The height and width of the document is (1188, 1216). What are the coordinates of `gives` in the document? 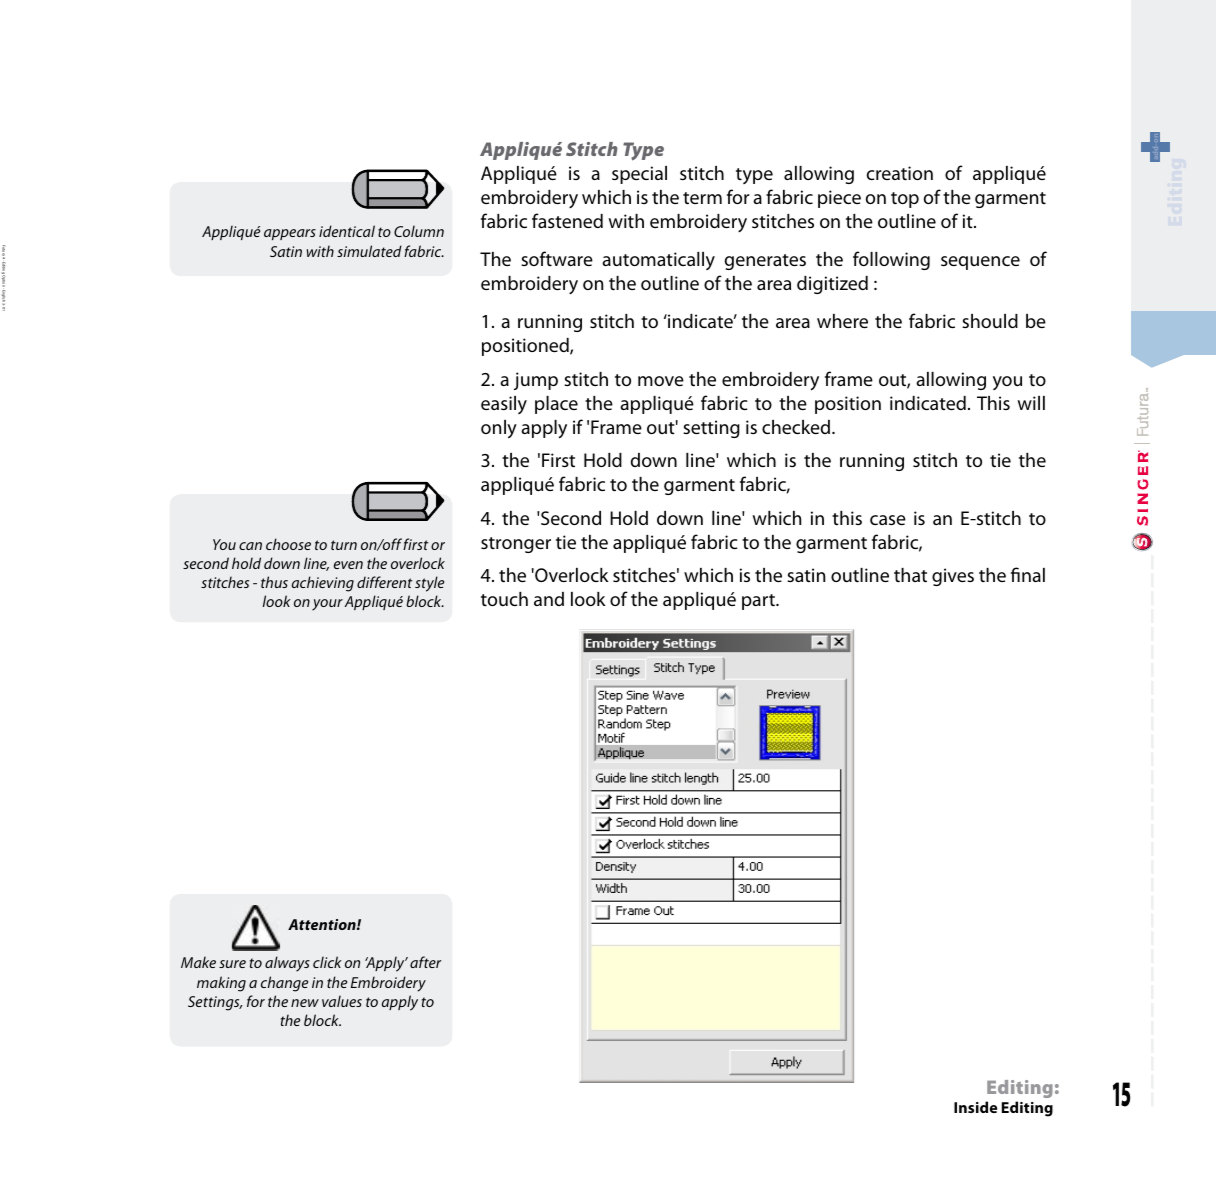 It's located at (953, 577).
